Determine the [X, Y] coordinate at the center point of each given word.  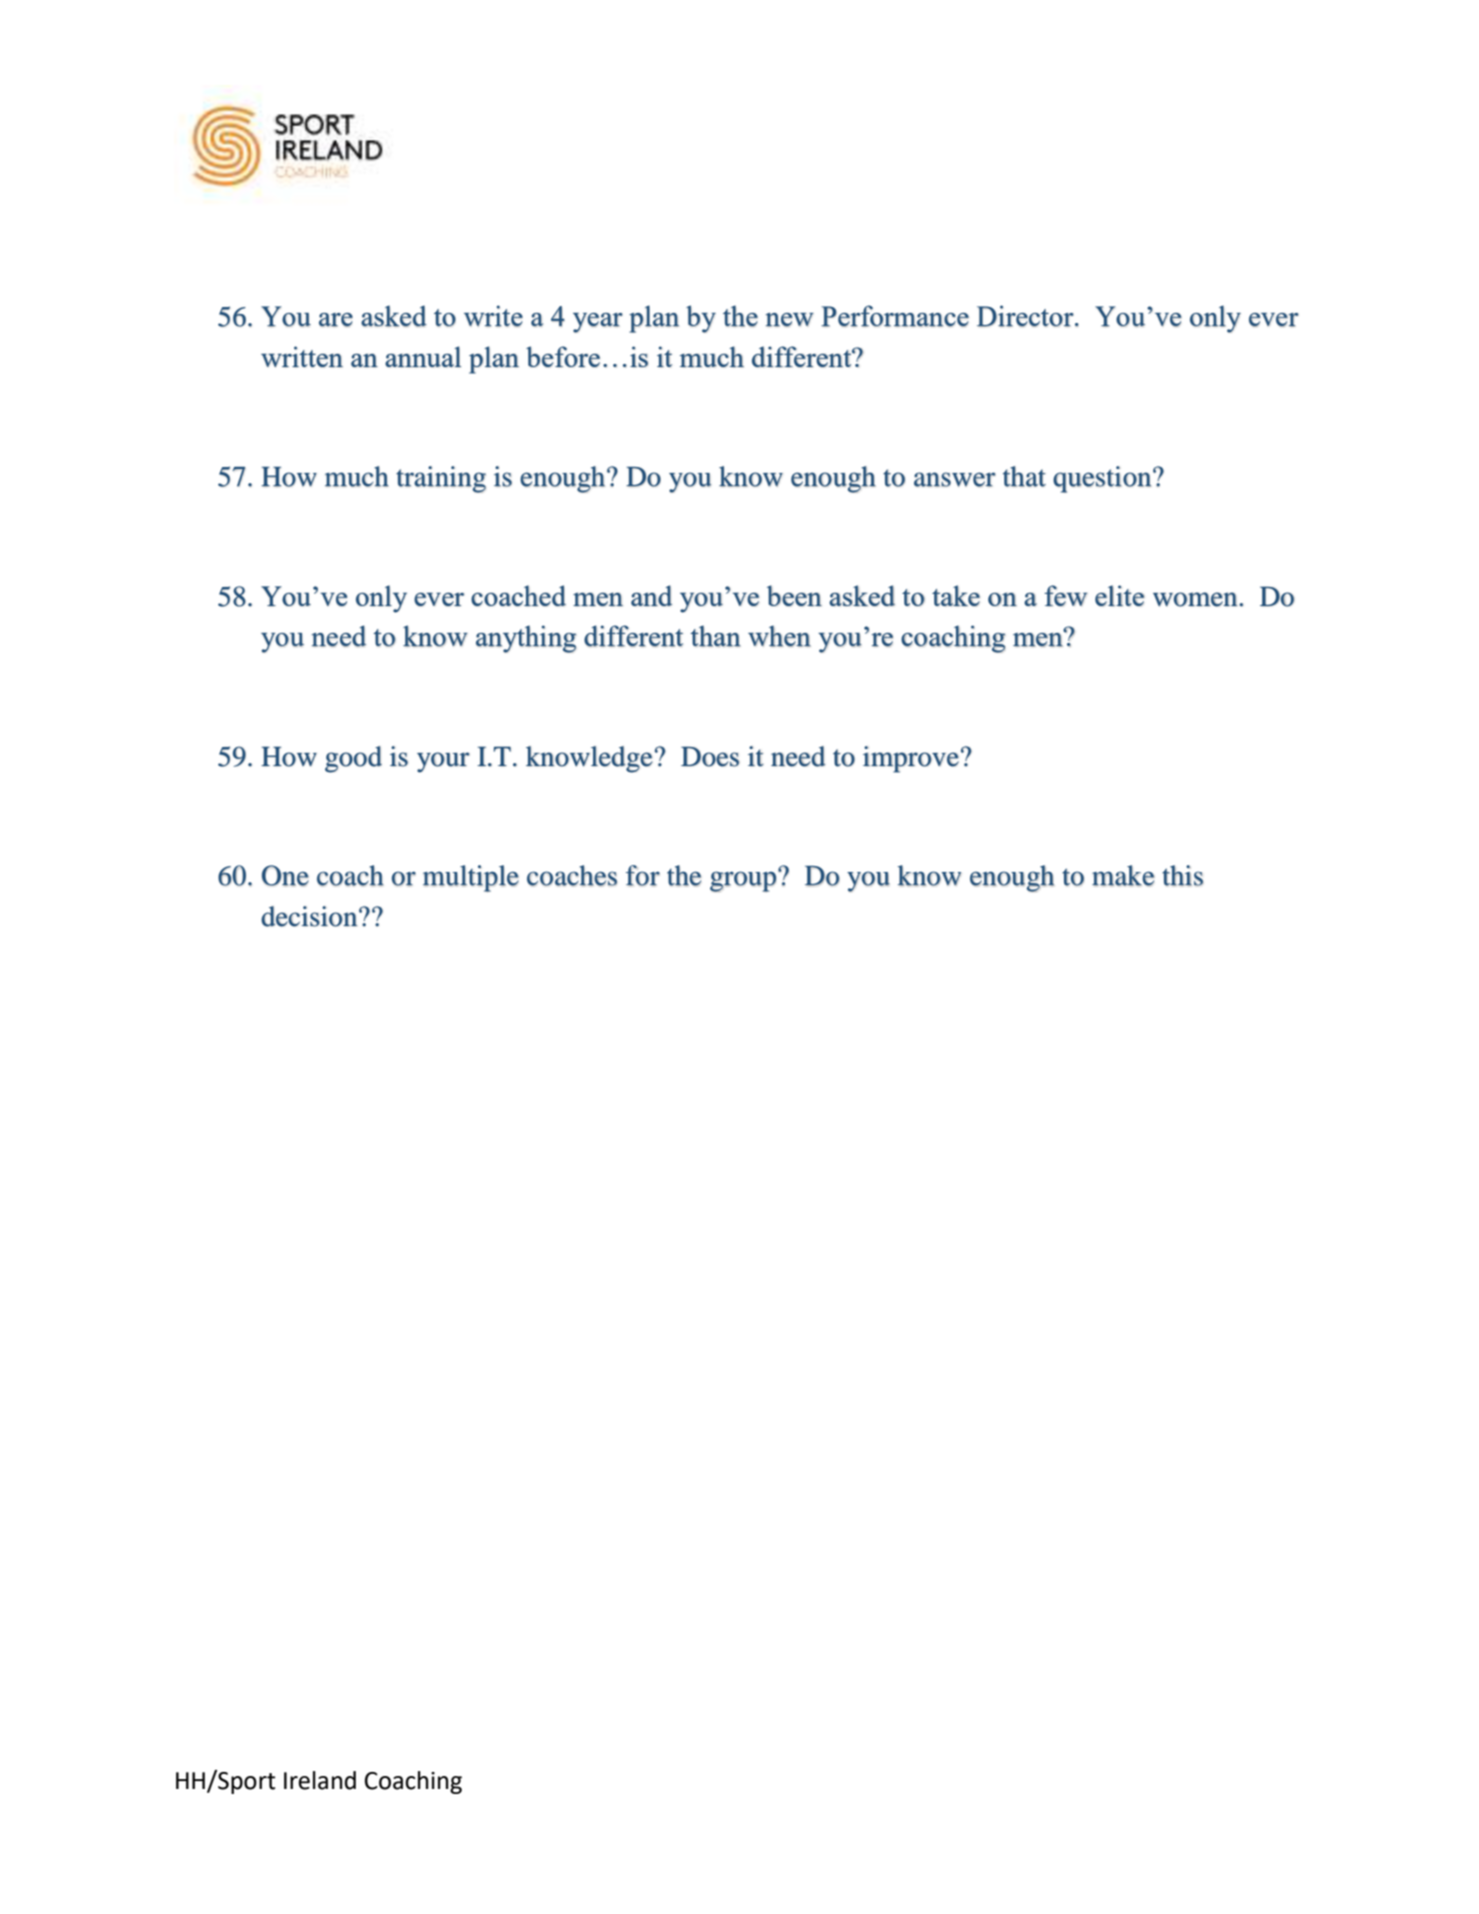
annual [423, 356]
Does [710, 756]
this [1182, 875]
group [743, 881]
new [789, 320]
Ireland [320, 1780]
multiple [471, 878]
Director [1026, 316]
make [1123, 876]
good [353, 759]
